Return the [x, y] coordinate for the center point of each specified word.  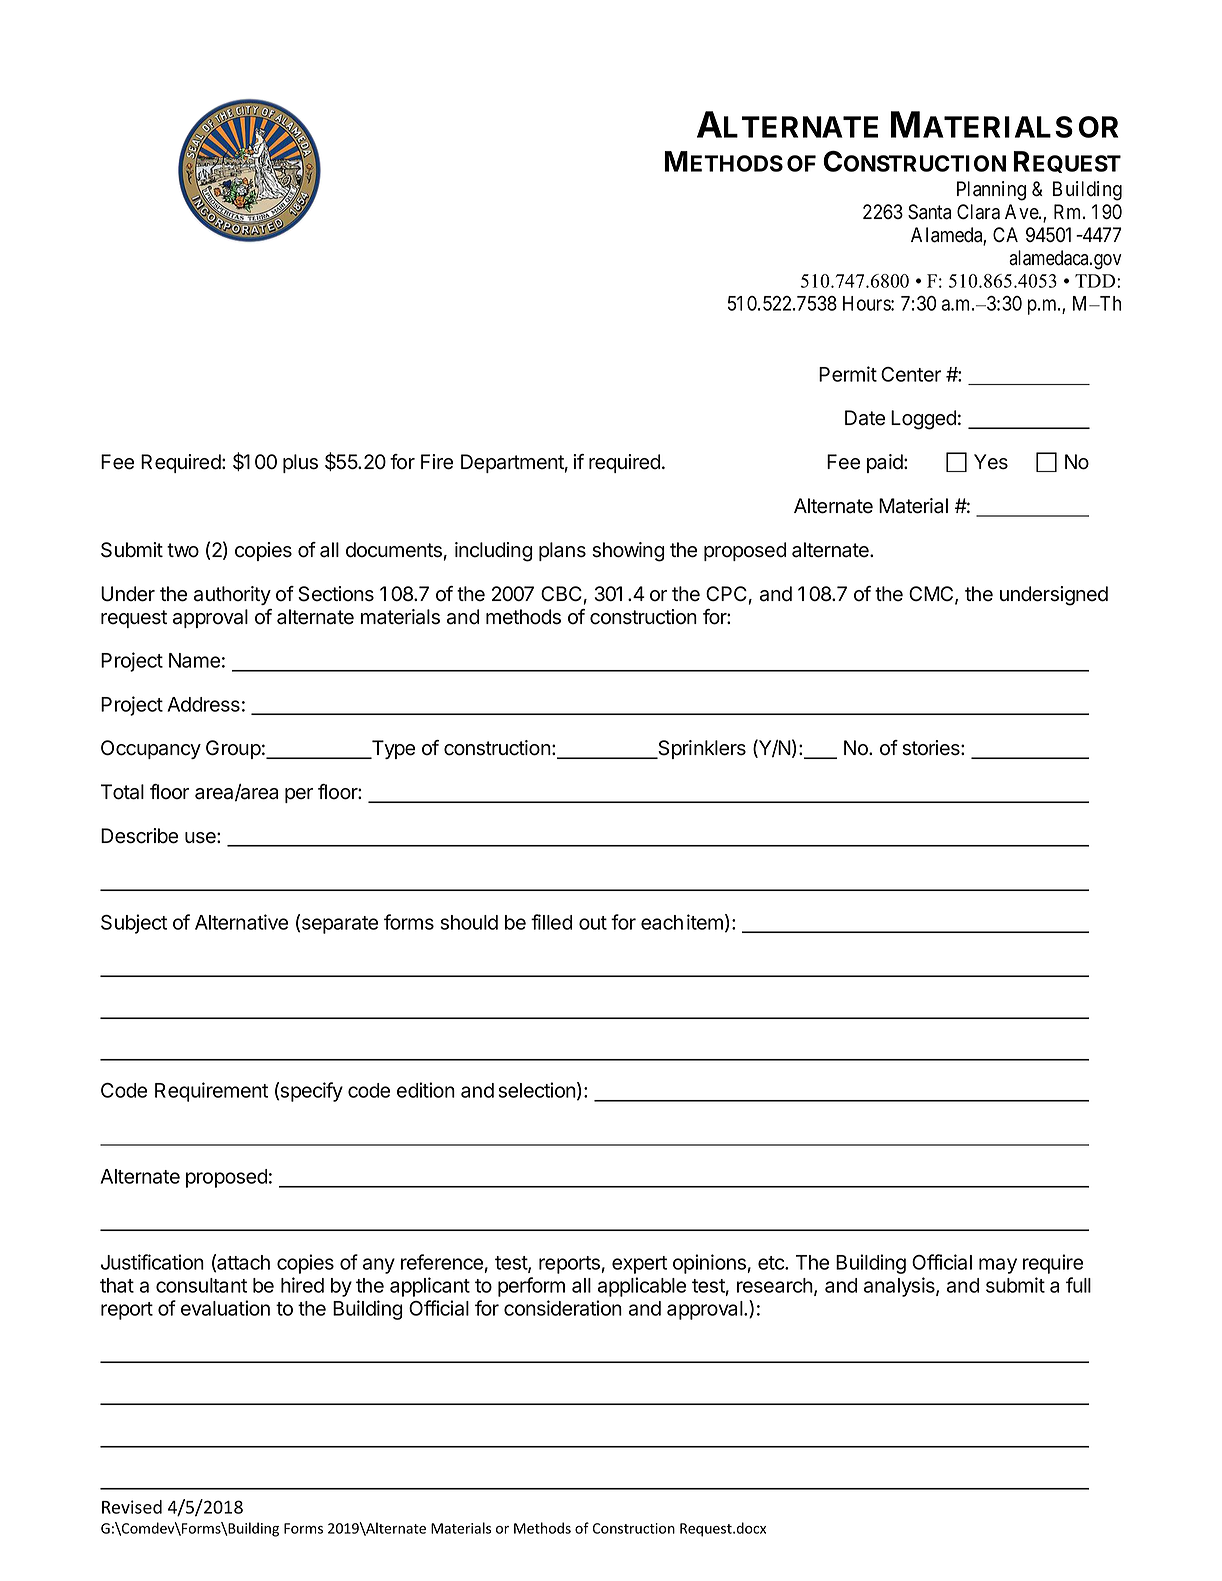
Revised [132, 1507]
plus [300, 463]
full [1078, 1285]
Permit [848, 374]
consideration [563, 1308]
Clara [978, 212]
